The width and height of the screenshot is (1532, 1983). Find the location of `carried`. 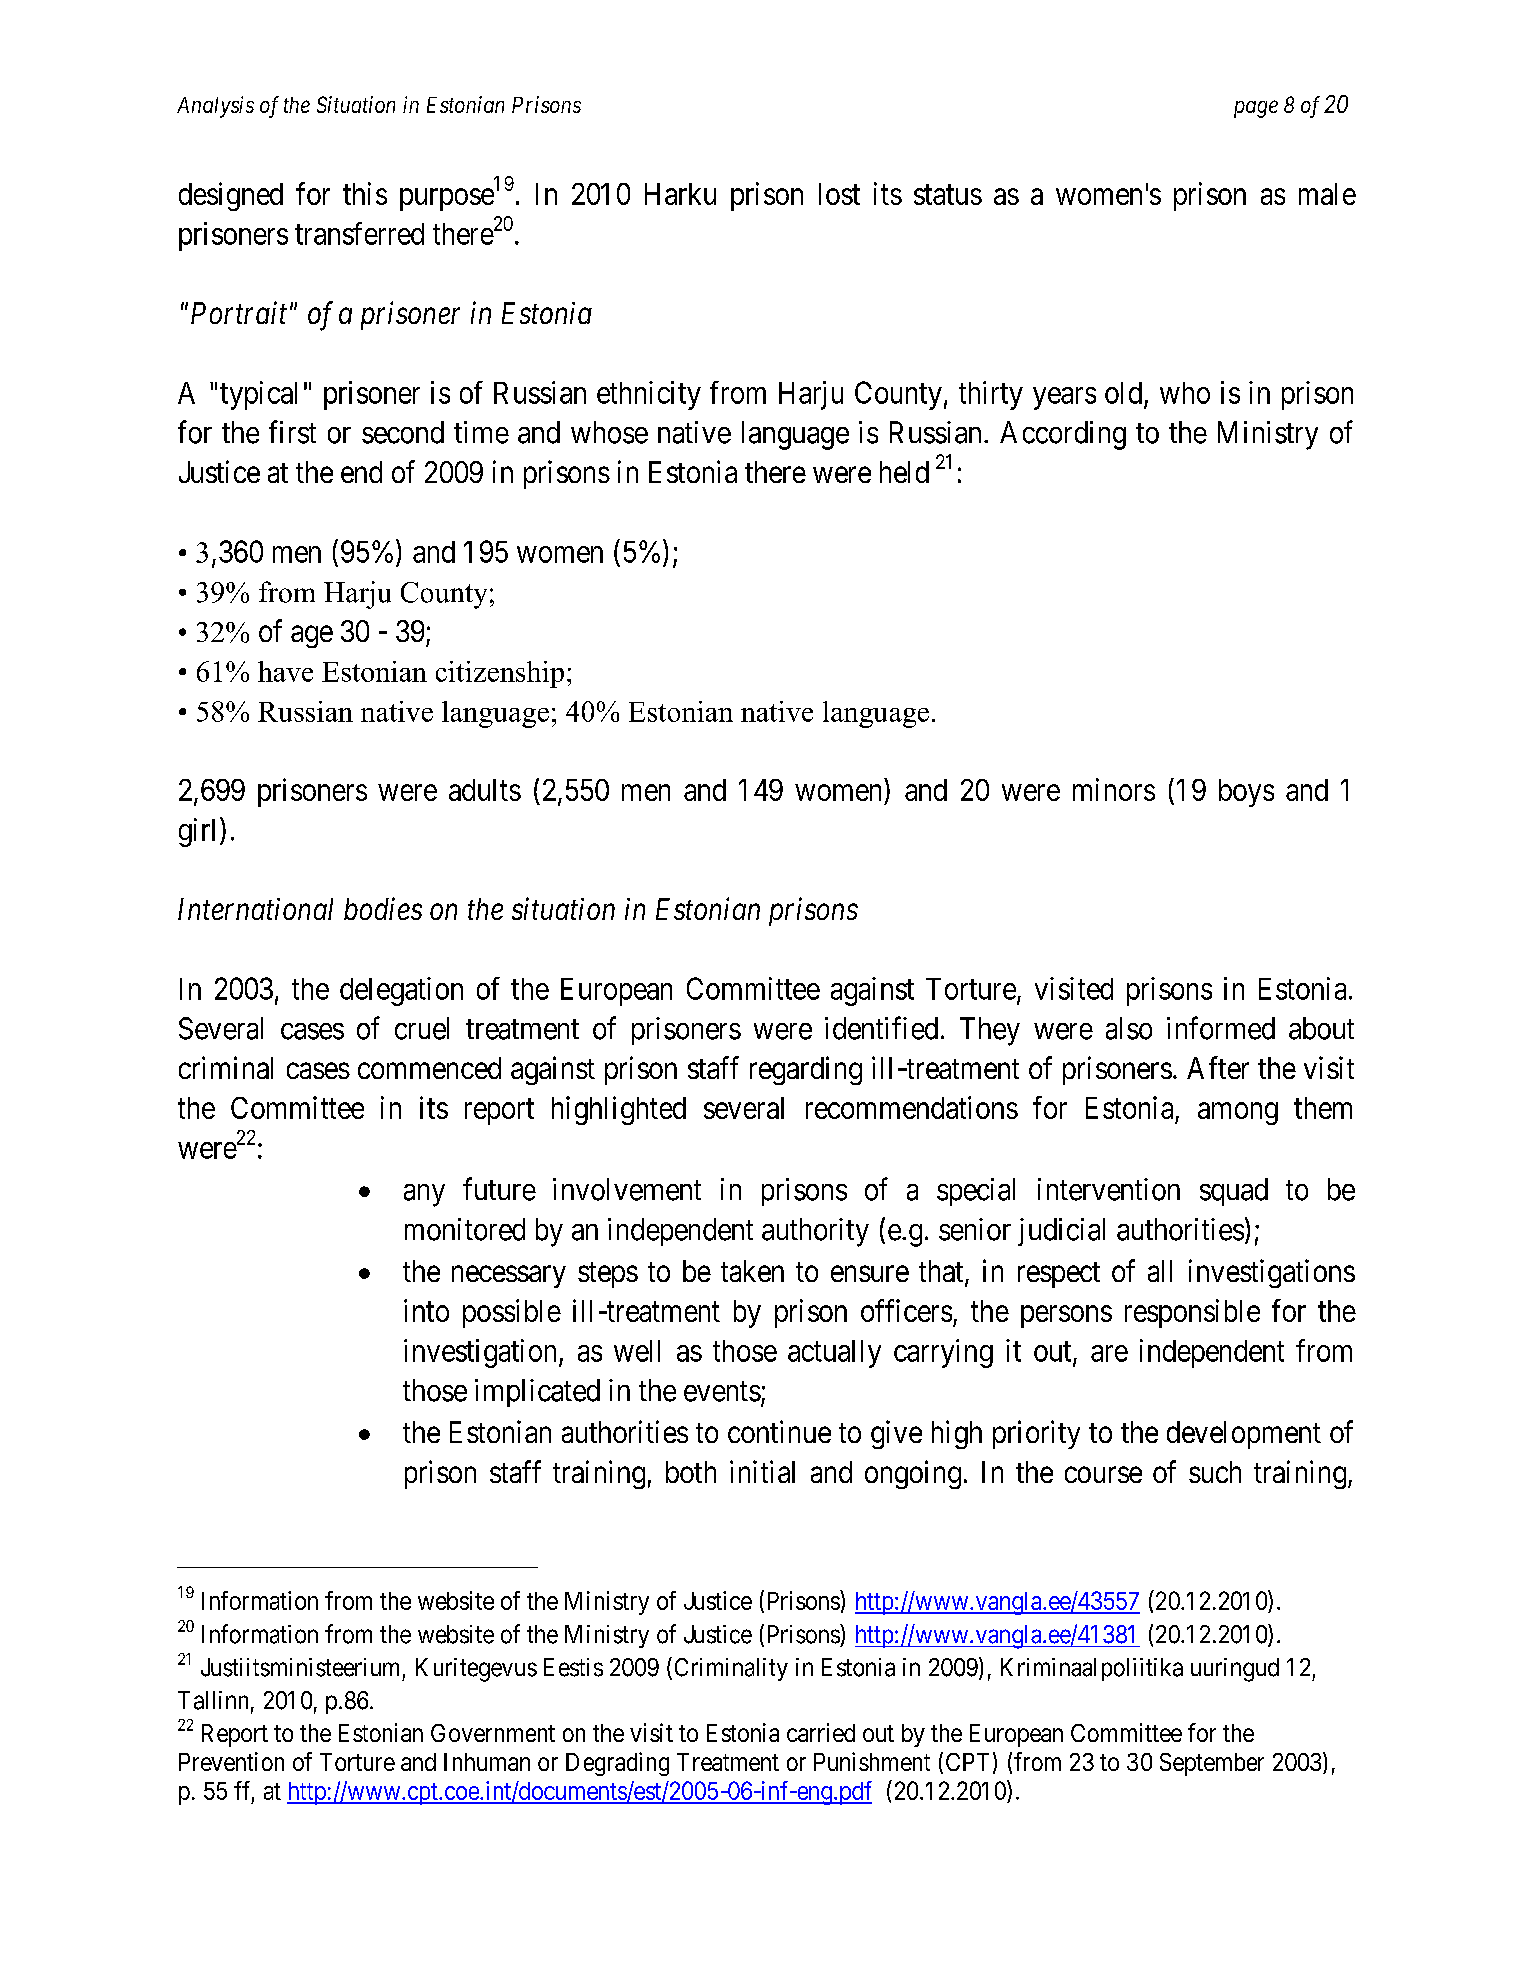

carried is located at coordinates (821, 1732).
